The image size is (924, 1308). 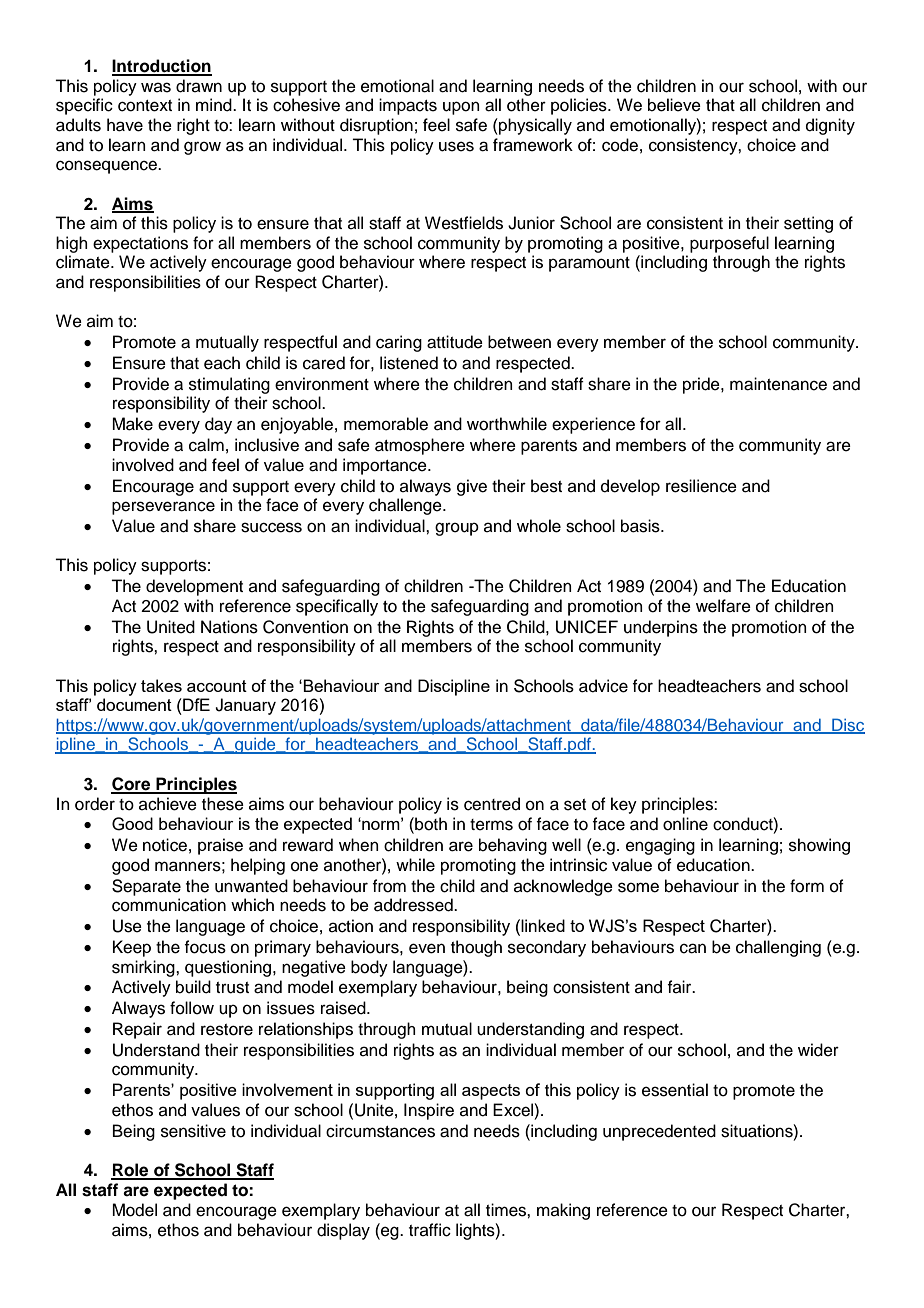 I want to click on Role, so click(x=131, y=1171).
